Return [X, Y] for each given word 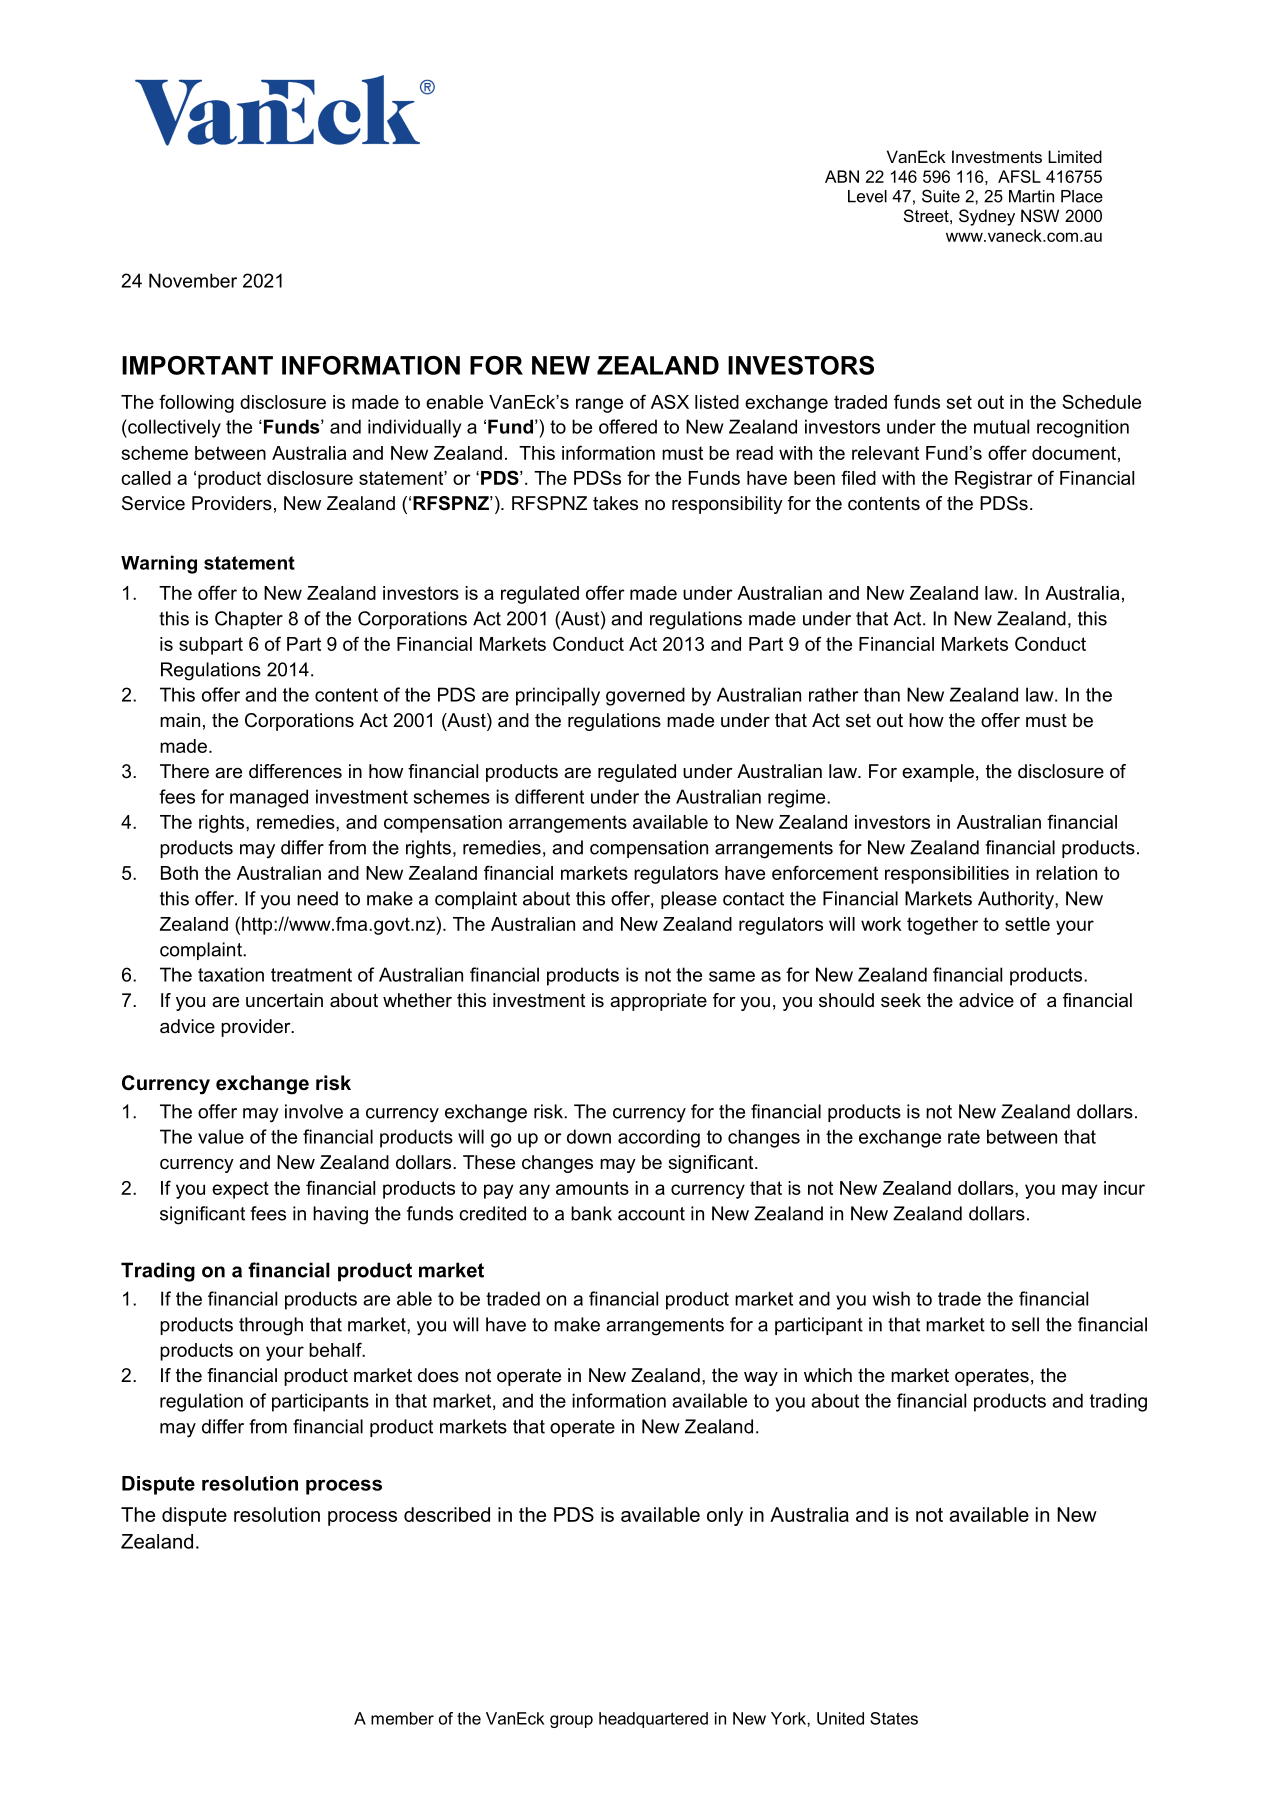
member [402, 1718]
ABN [842, 176]
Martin [1031, 196]
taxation [231, 974]
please [689, 900]
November [193, 280]
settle [1027, 924]
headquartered [653, 1720]
